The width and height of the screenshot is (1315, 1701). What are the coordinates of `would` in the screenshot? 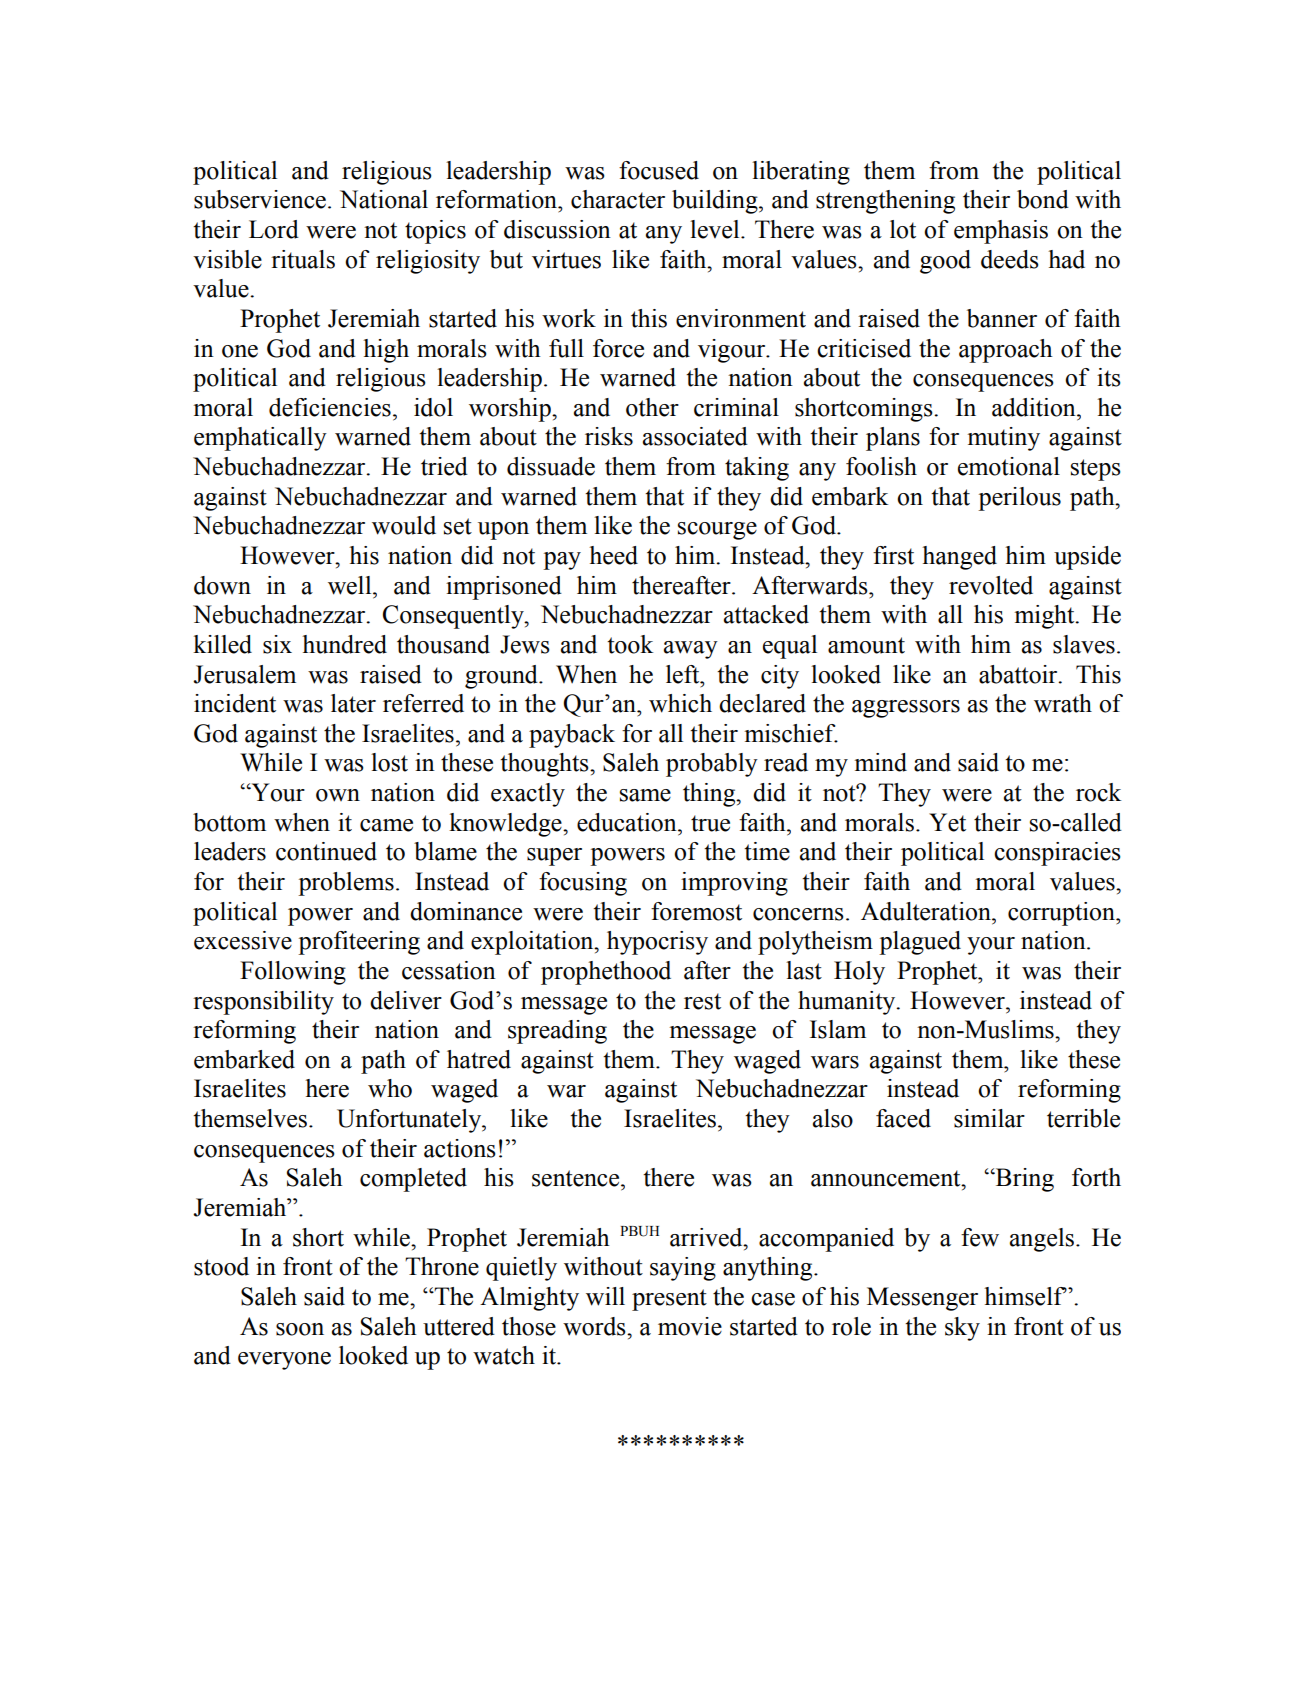 It's located at (404, 525).
